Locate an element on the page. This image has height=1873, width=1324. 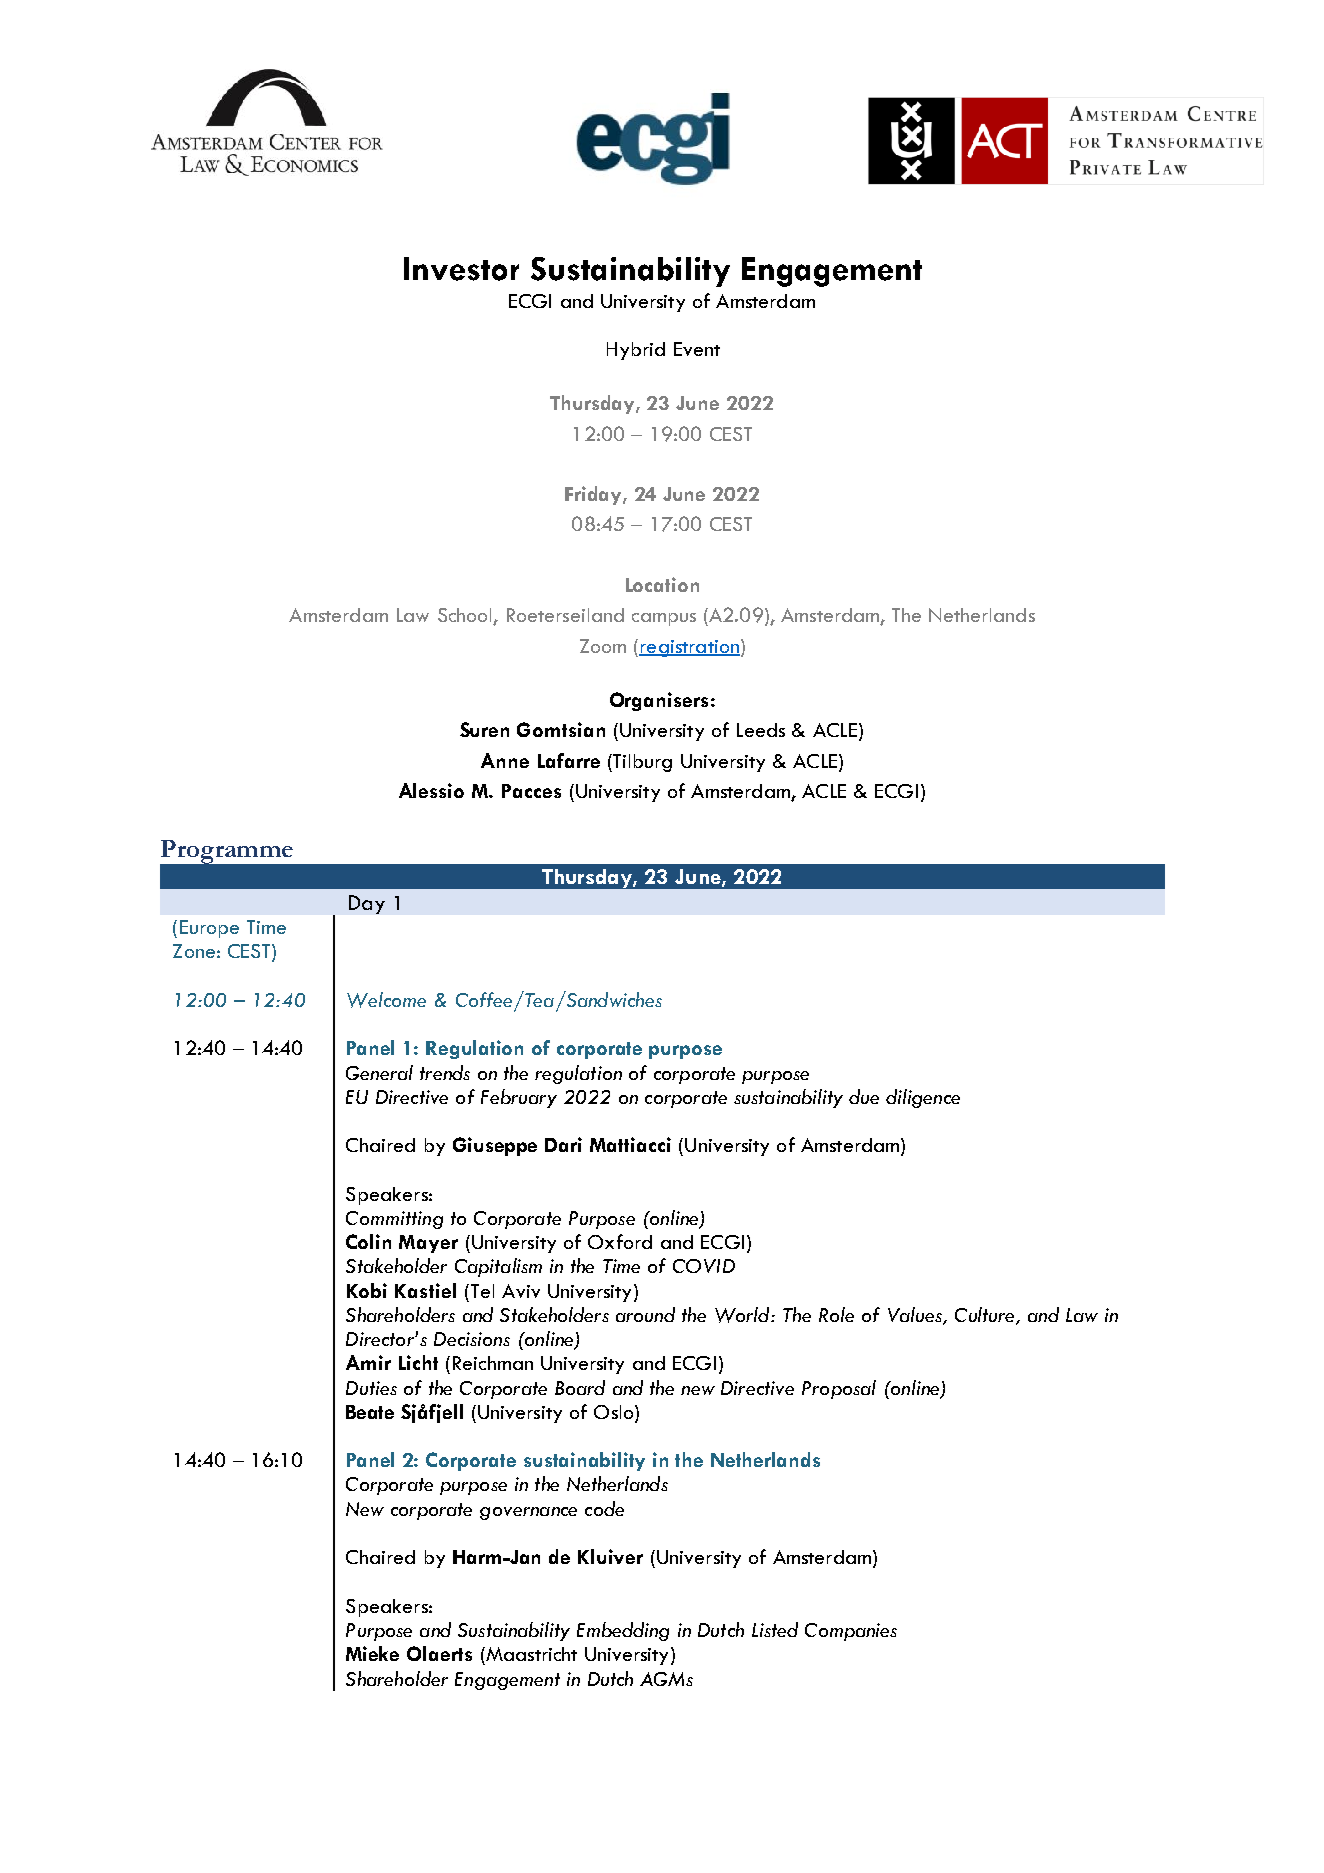
Maastricht is located at coordinates (530, 1654).
